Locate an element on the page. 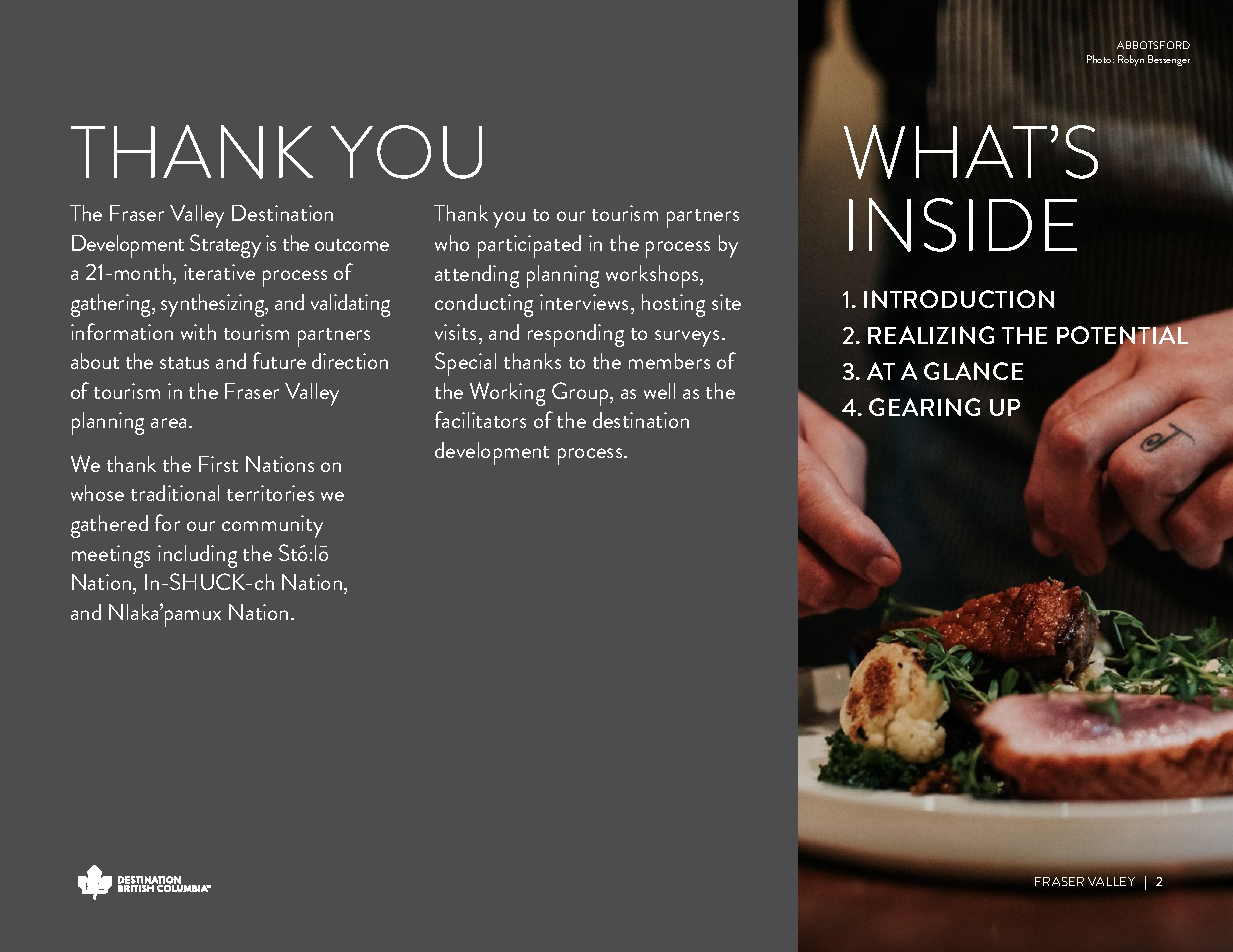 This document has height=952, width=1233. including is located at coordinates (197, 556).
